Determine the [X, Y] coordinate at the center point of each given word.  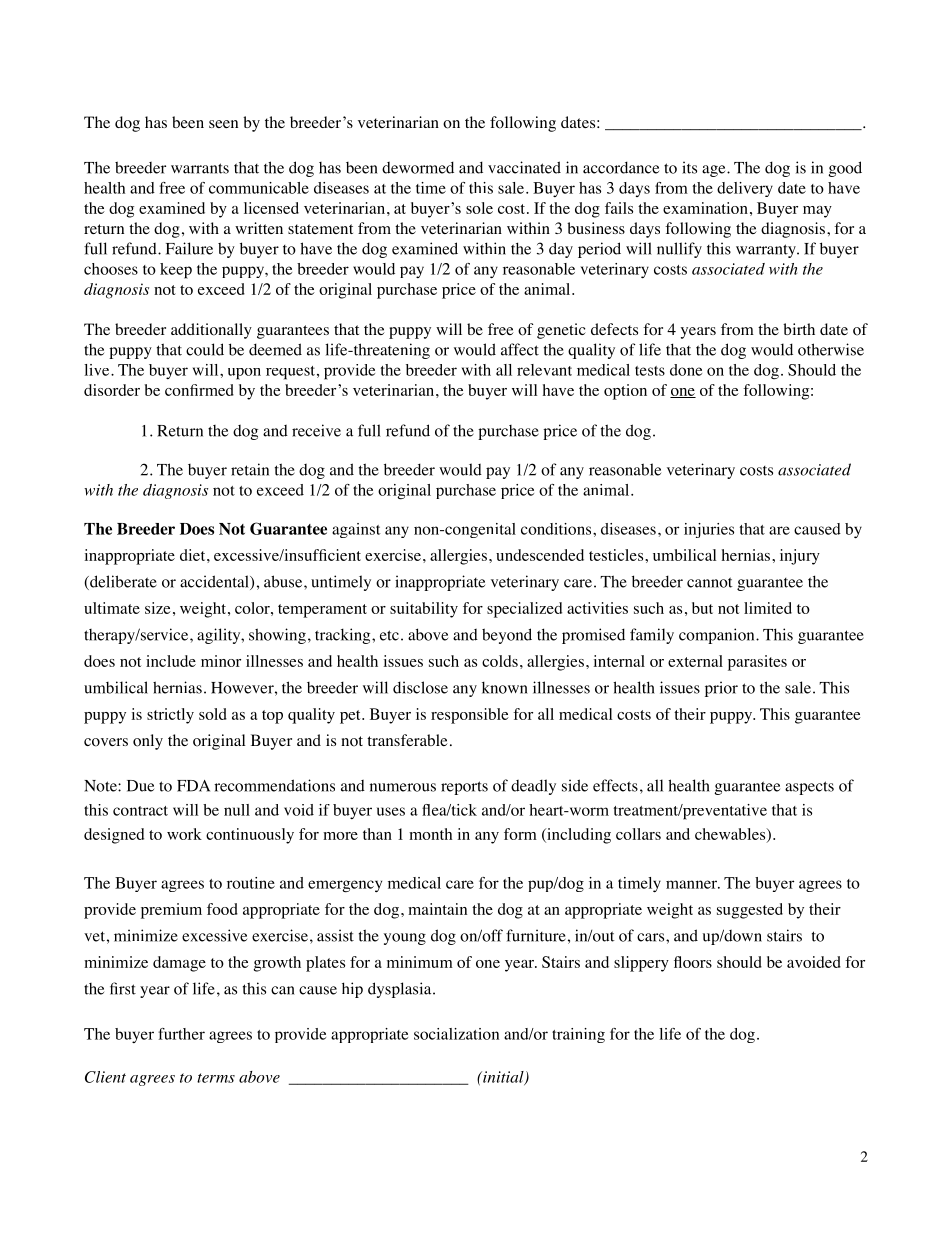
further [181, 1034]
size [158, 608]
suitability [424, 610]
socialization [456, 1034]
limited [768, 608]
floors [693, 962]
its [689, 167]
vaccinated [524, 167]
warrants [200, 168]
